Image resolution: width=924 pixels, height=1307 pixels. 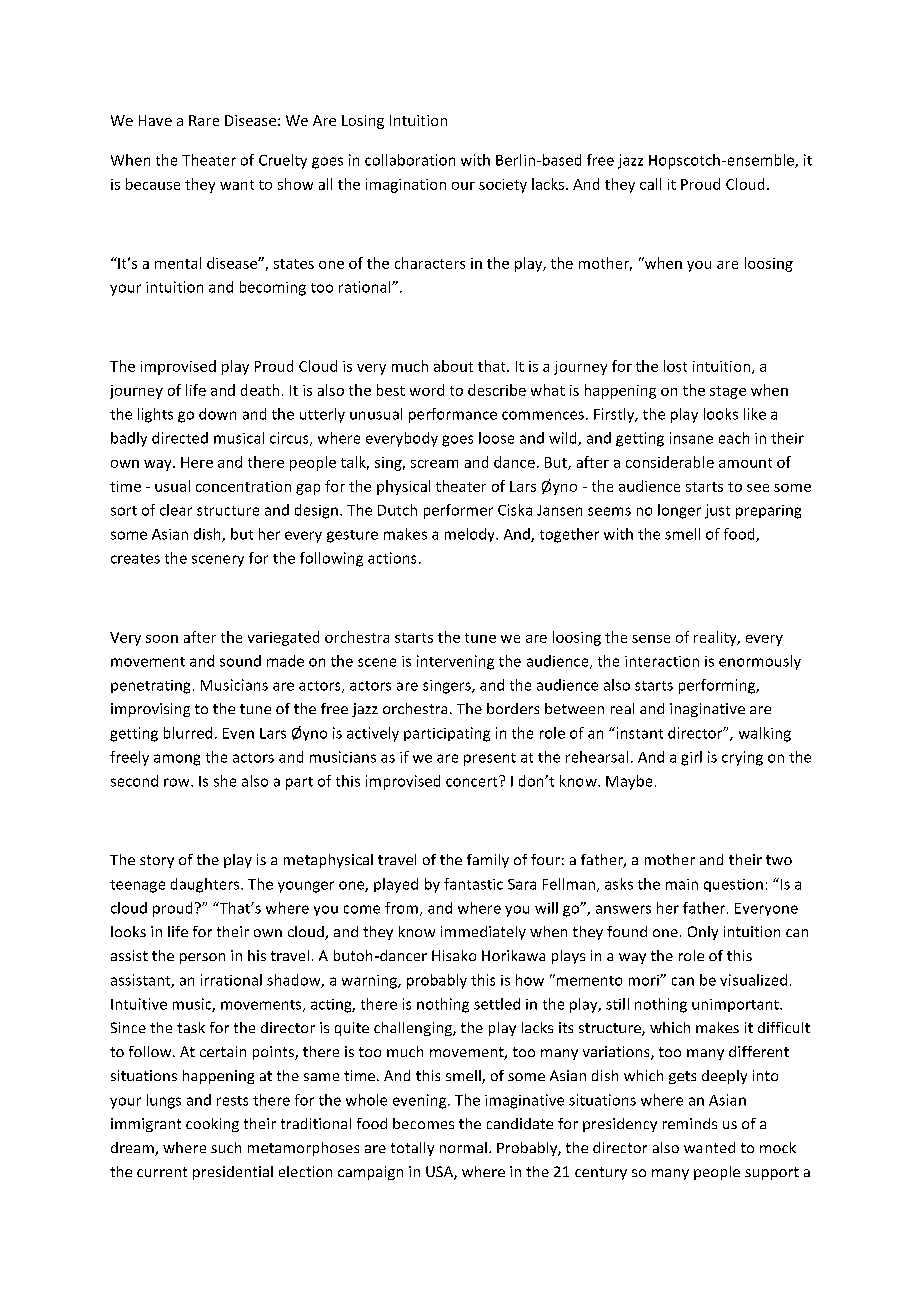 What do you see at coordinates (434, 464) in the screenshot?
I see `scream` at bounding box center [434, 464].
